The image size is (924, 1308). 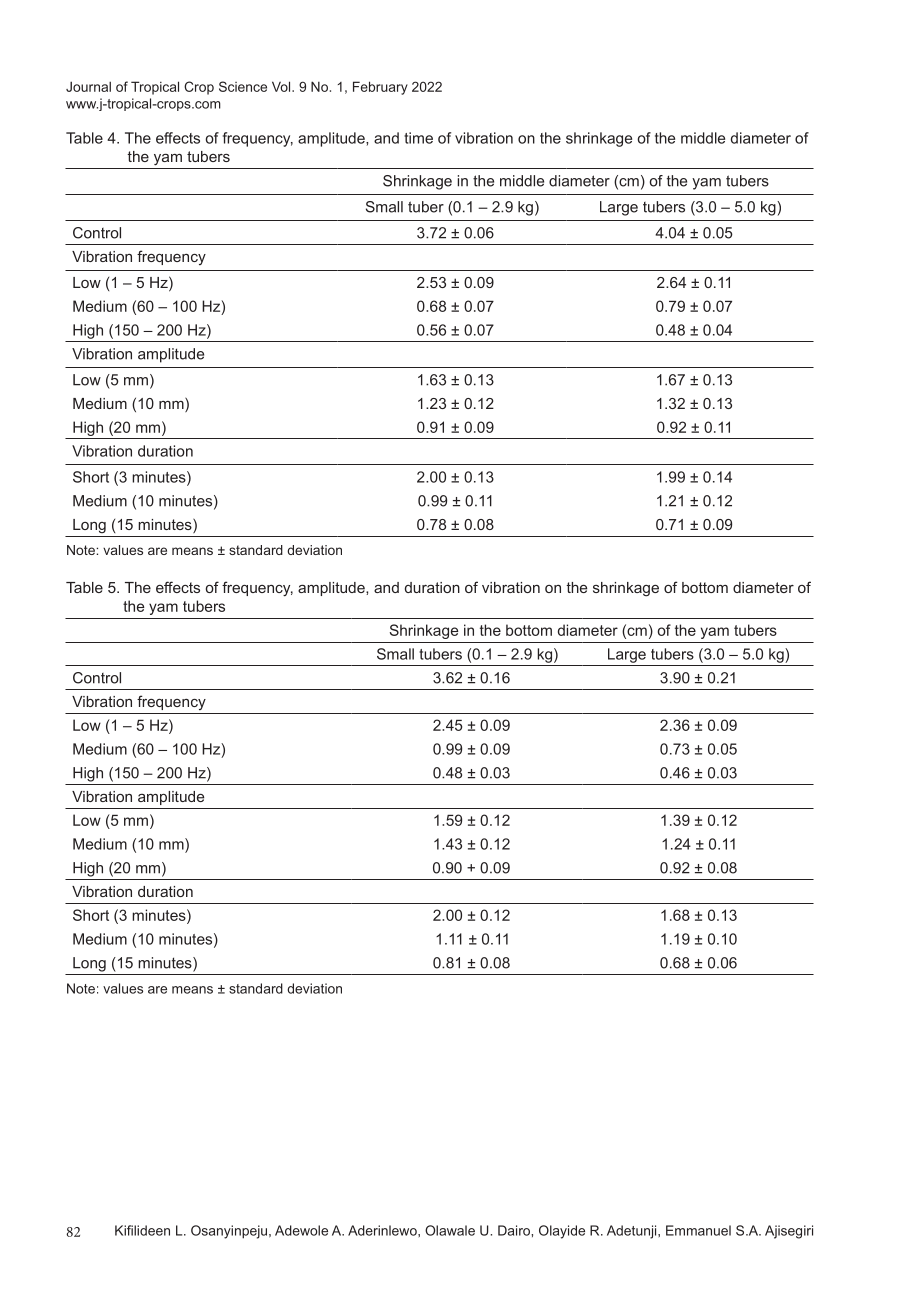 I want to click on Journal, so click(x=88, y=86).
